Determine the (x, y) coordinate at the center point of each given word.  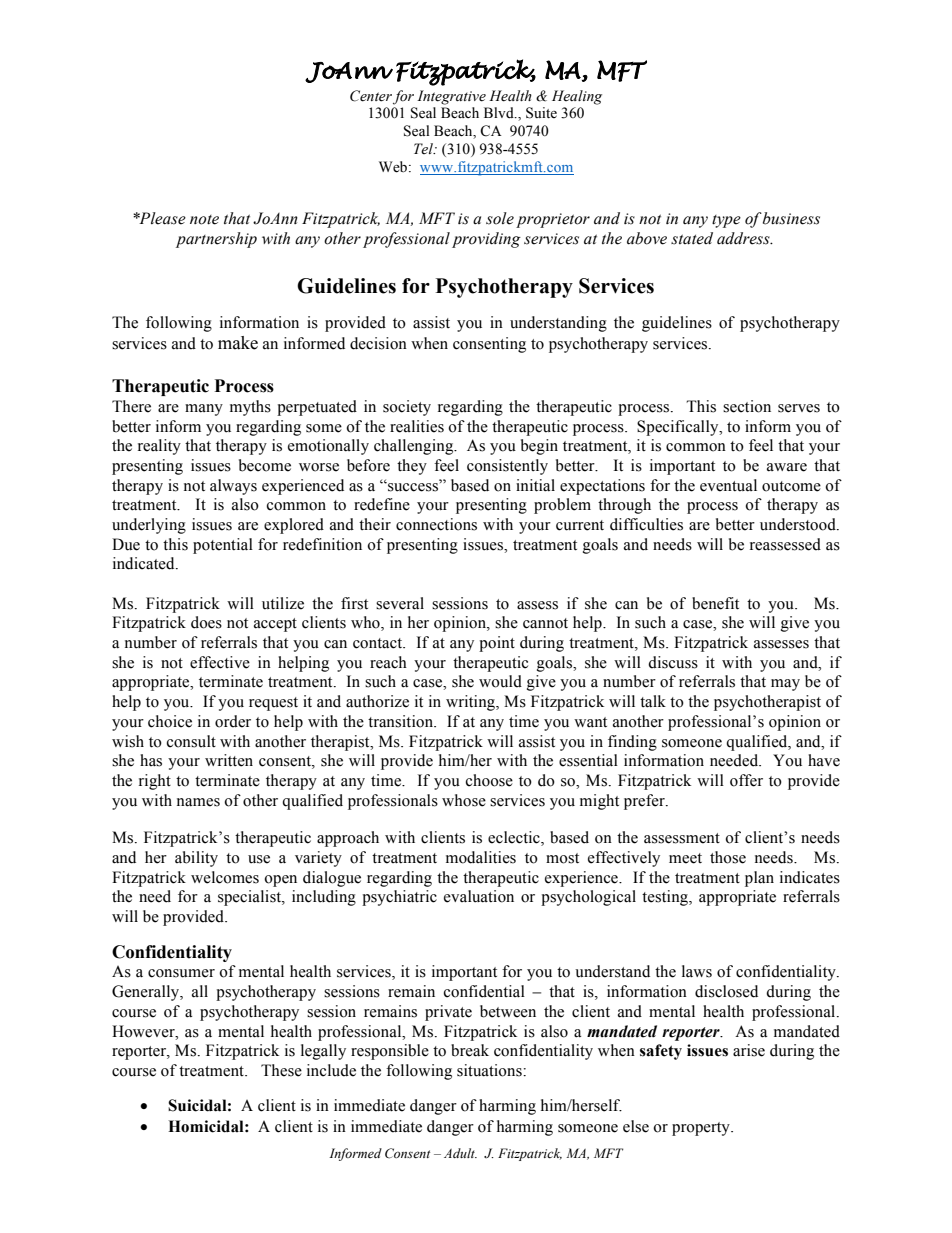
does (206, 622)
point (497, 644)
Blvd (500, 113)
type (726, 221)
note (204, 220)
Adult (460, 1153)
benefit (715, 603)
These (281, 1070)
